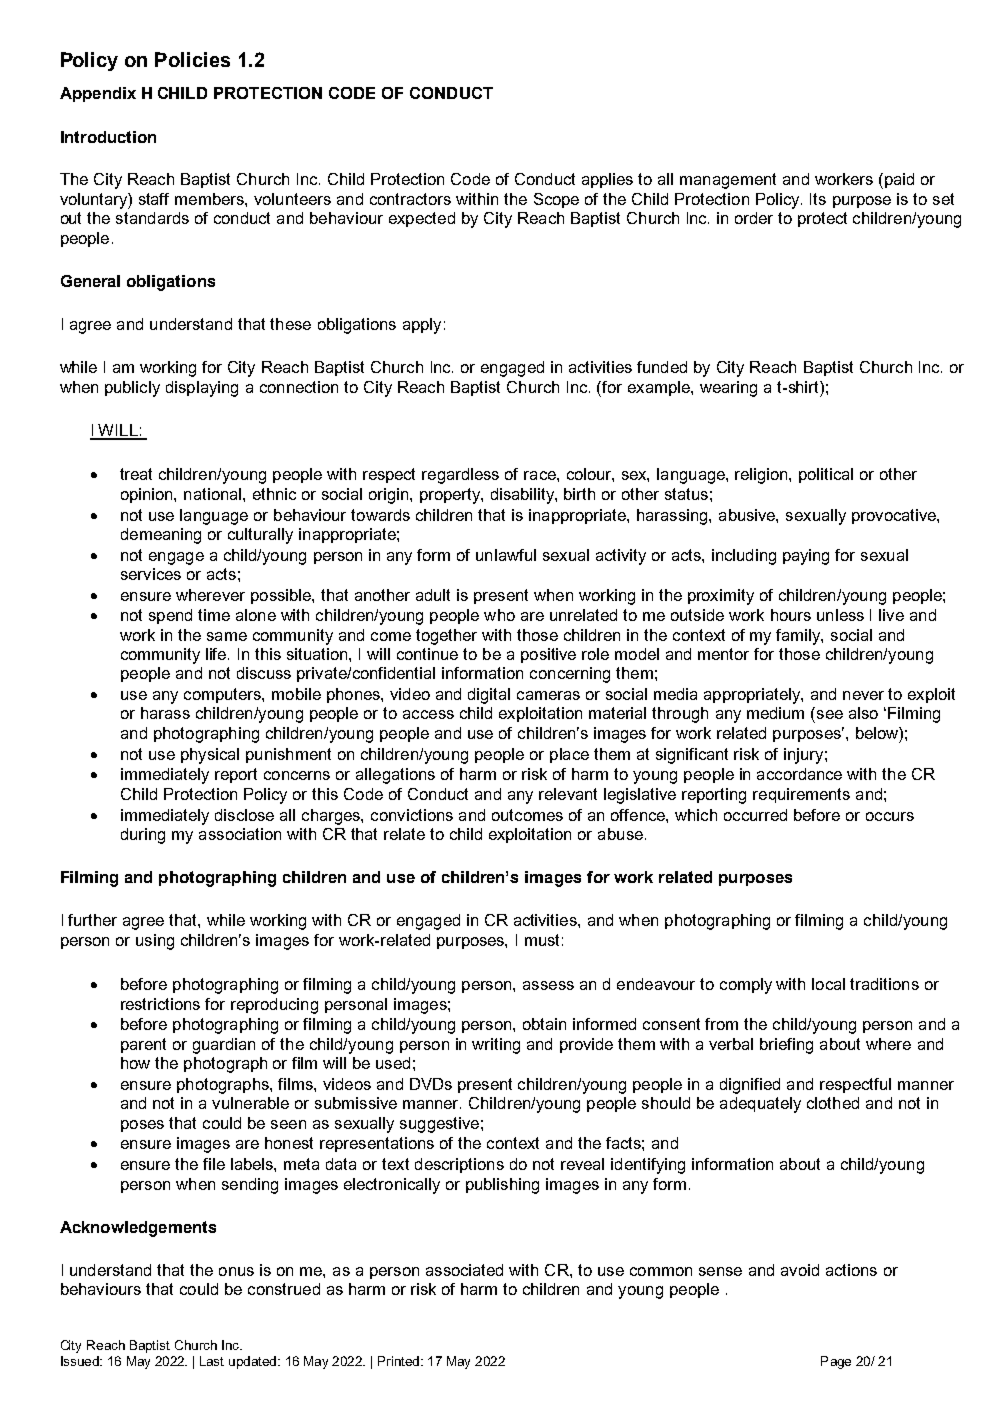 This screenshot has width=1001, height=1416. Describe the element at coordinates (464, 1270) in the screenshot. I see `associated` at that location.
